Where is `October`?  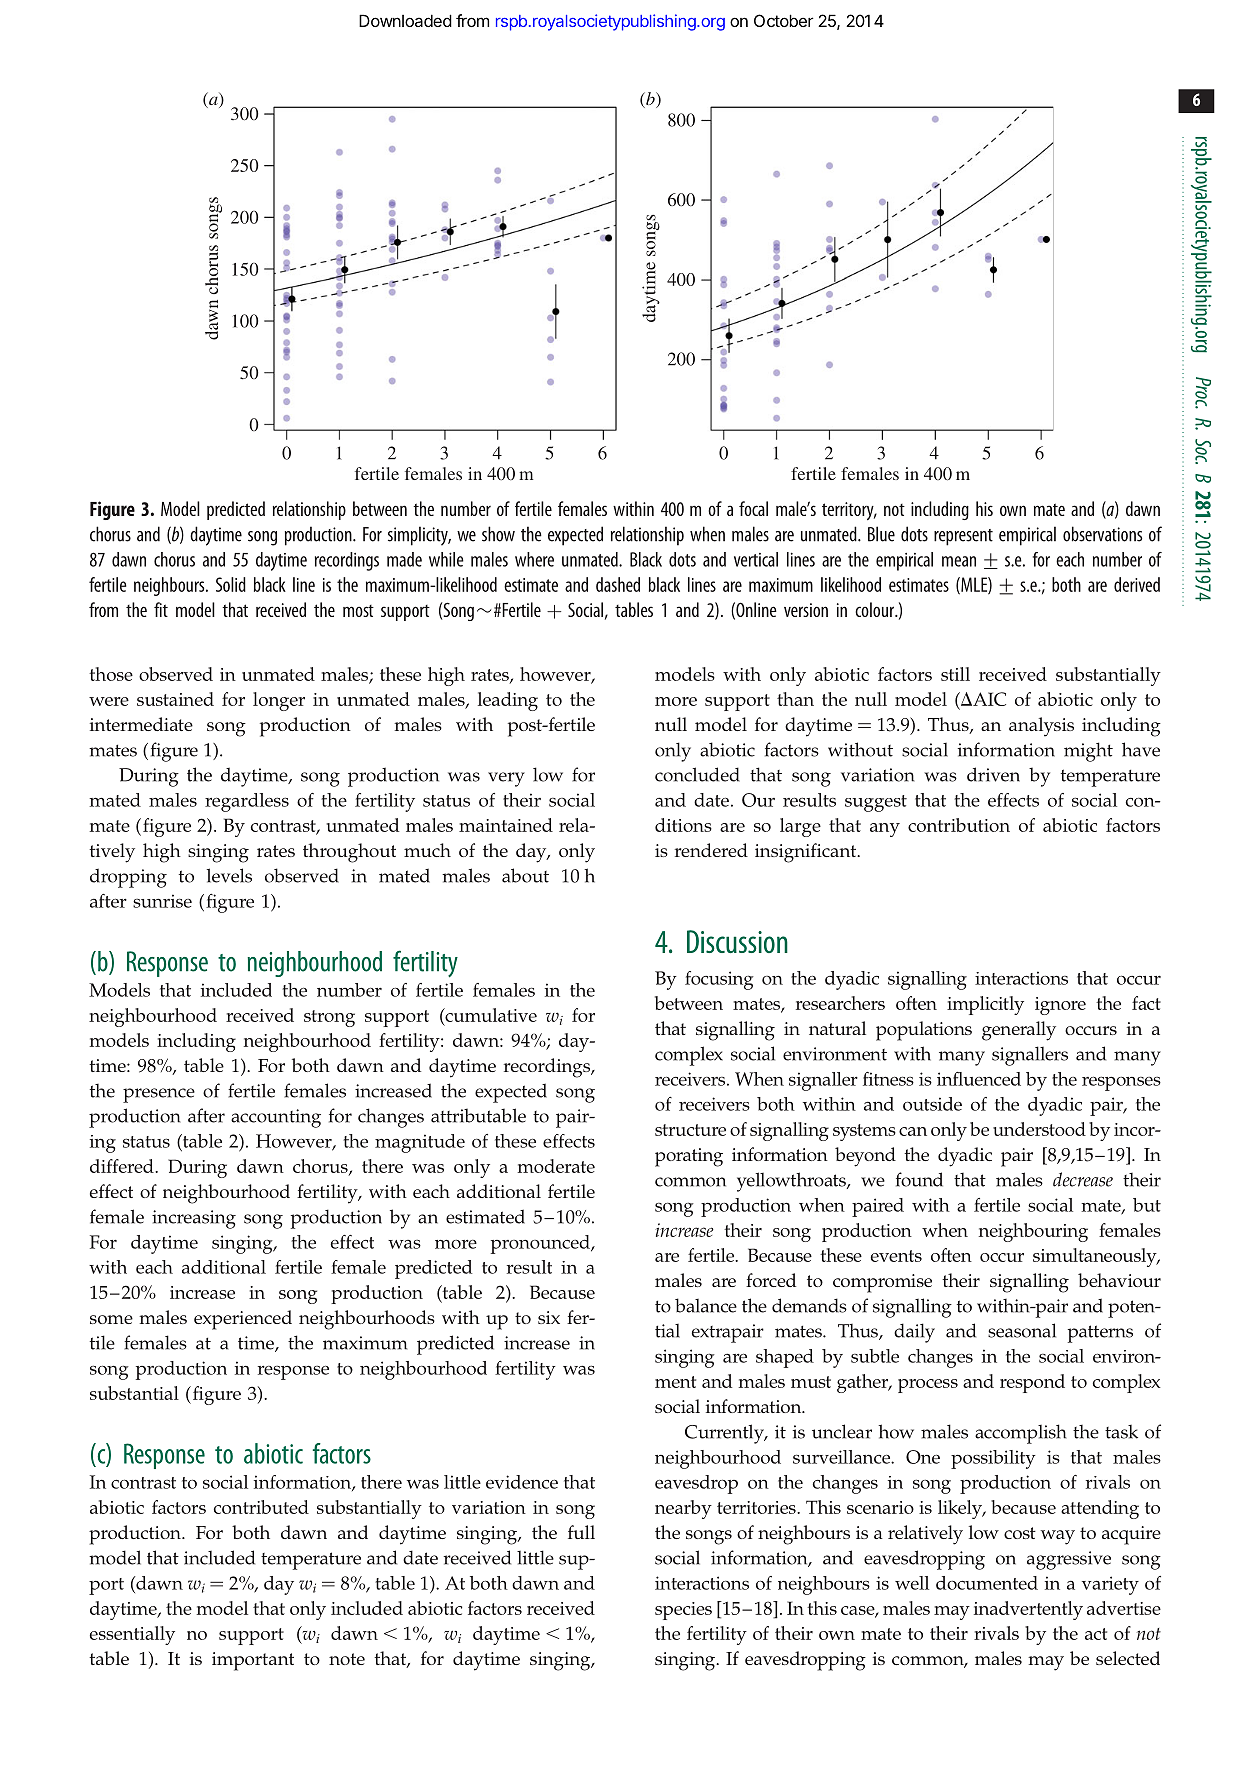
October is located at coordinates (784, 20).
